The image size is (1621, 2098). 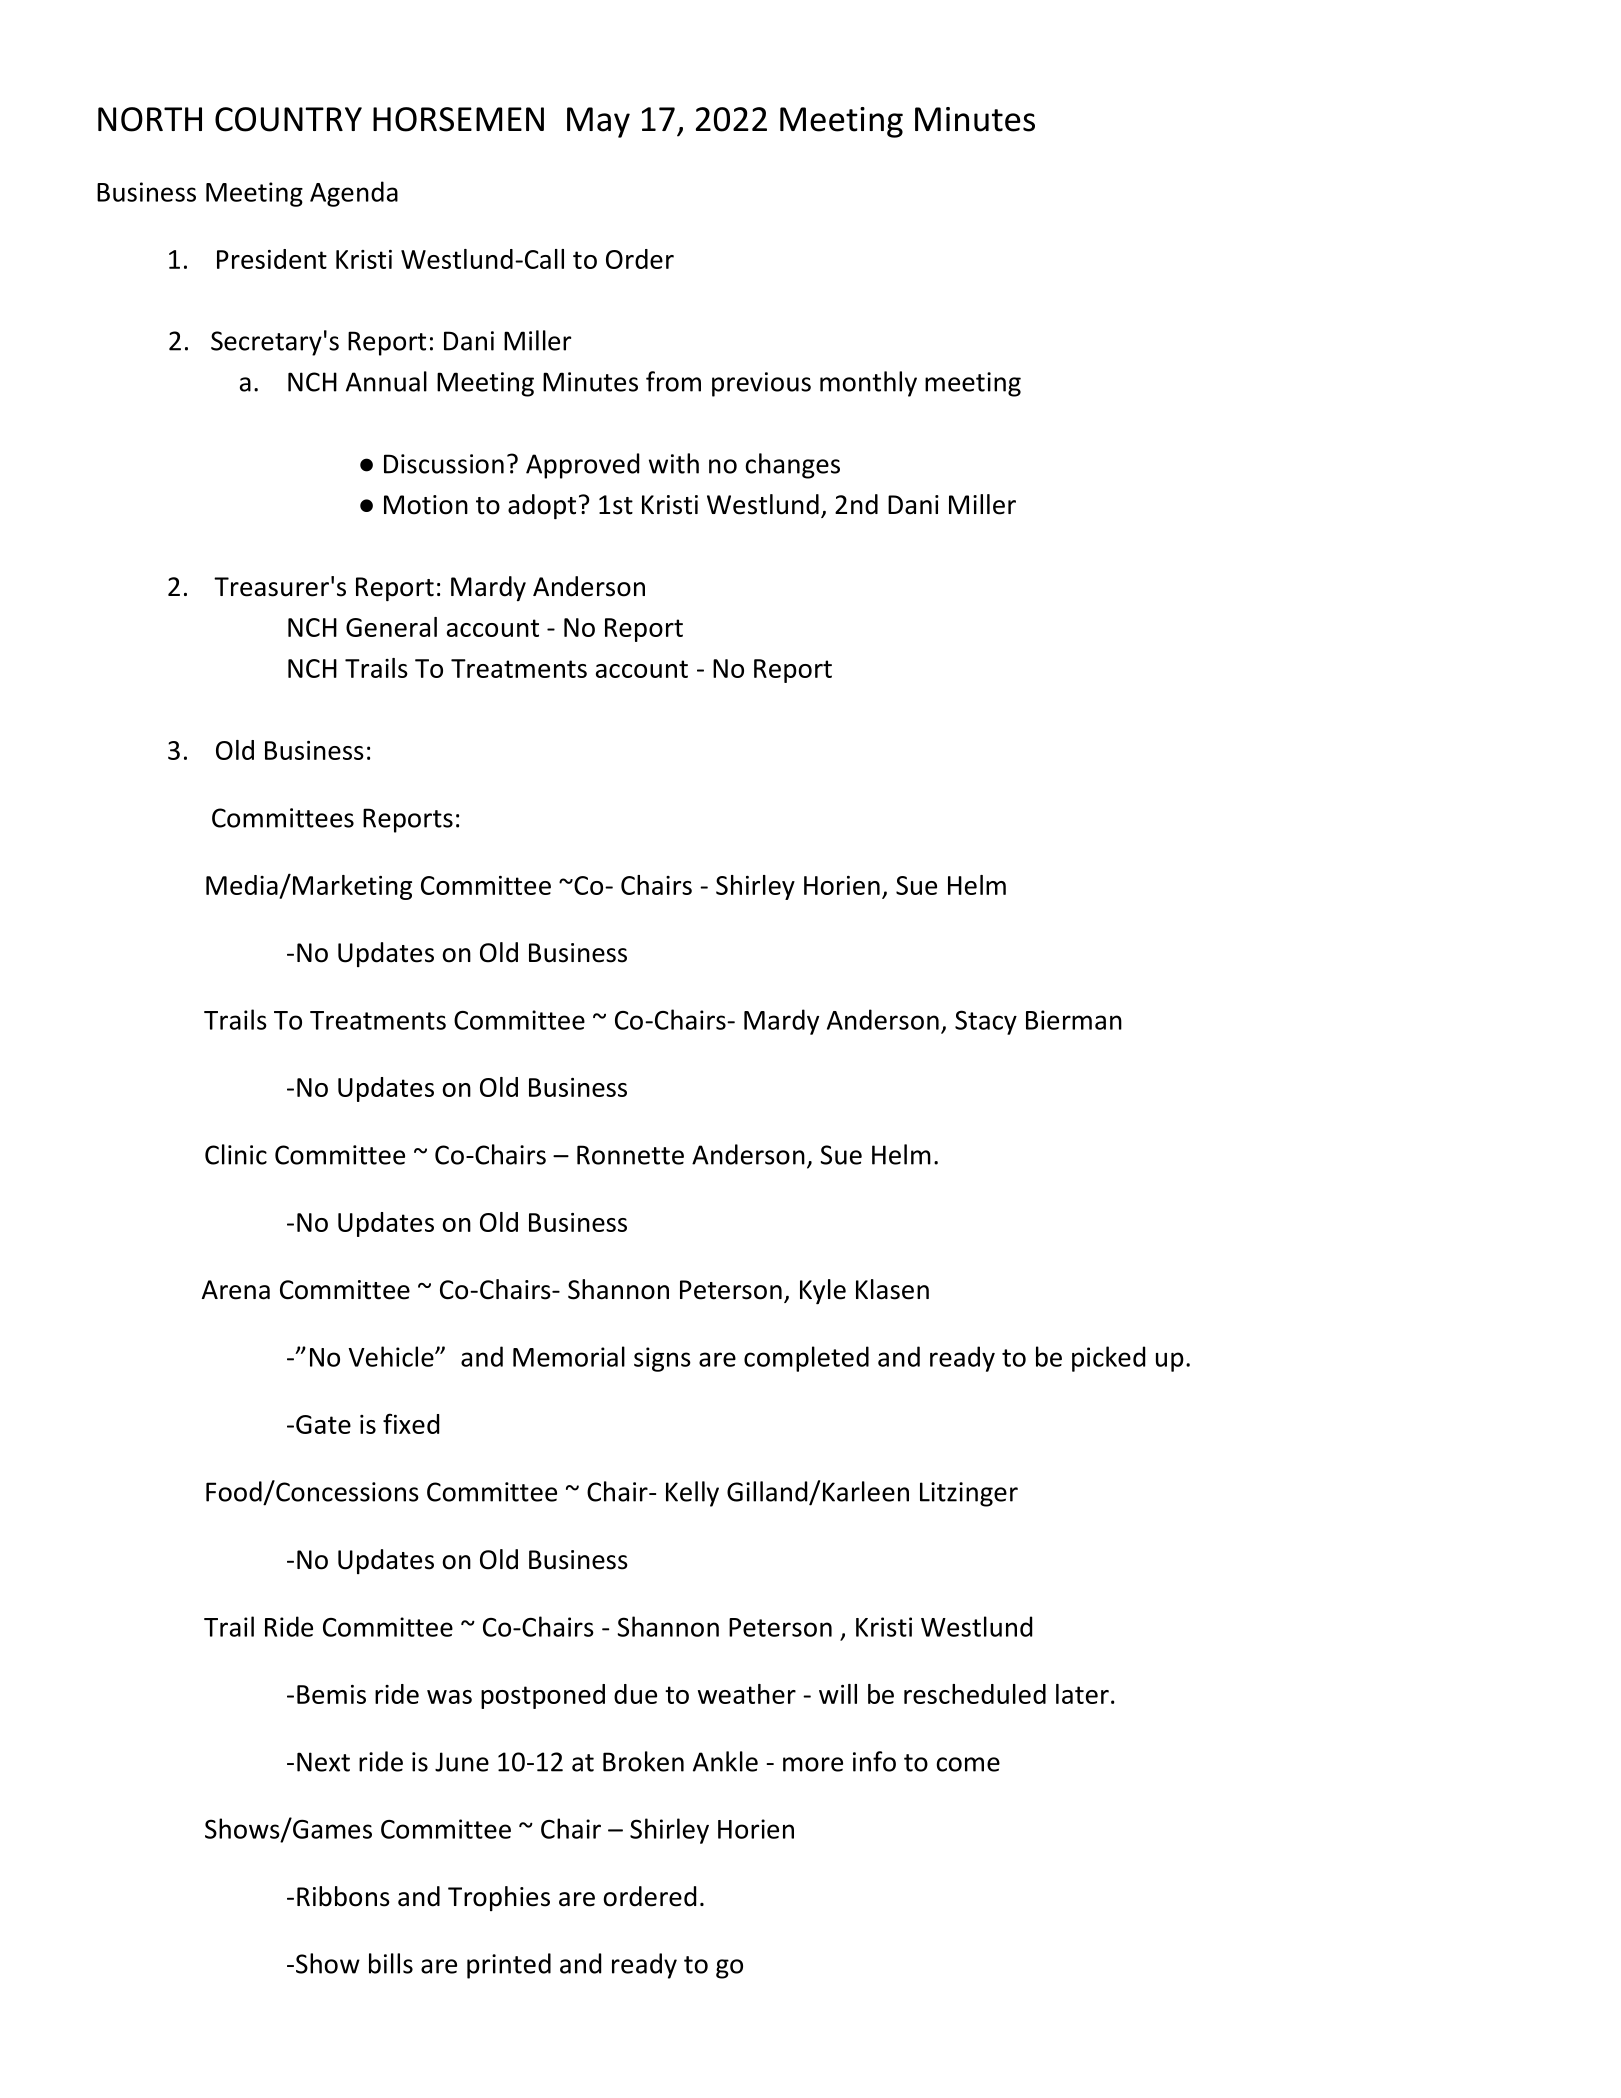 I want to click on come, so click(x=968, y=1764).
